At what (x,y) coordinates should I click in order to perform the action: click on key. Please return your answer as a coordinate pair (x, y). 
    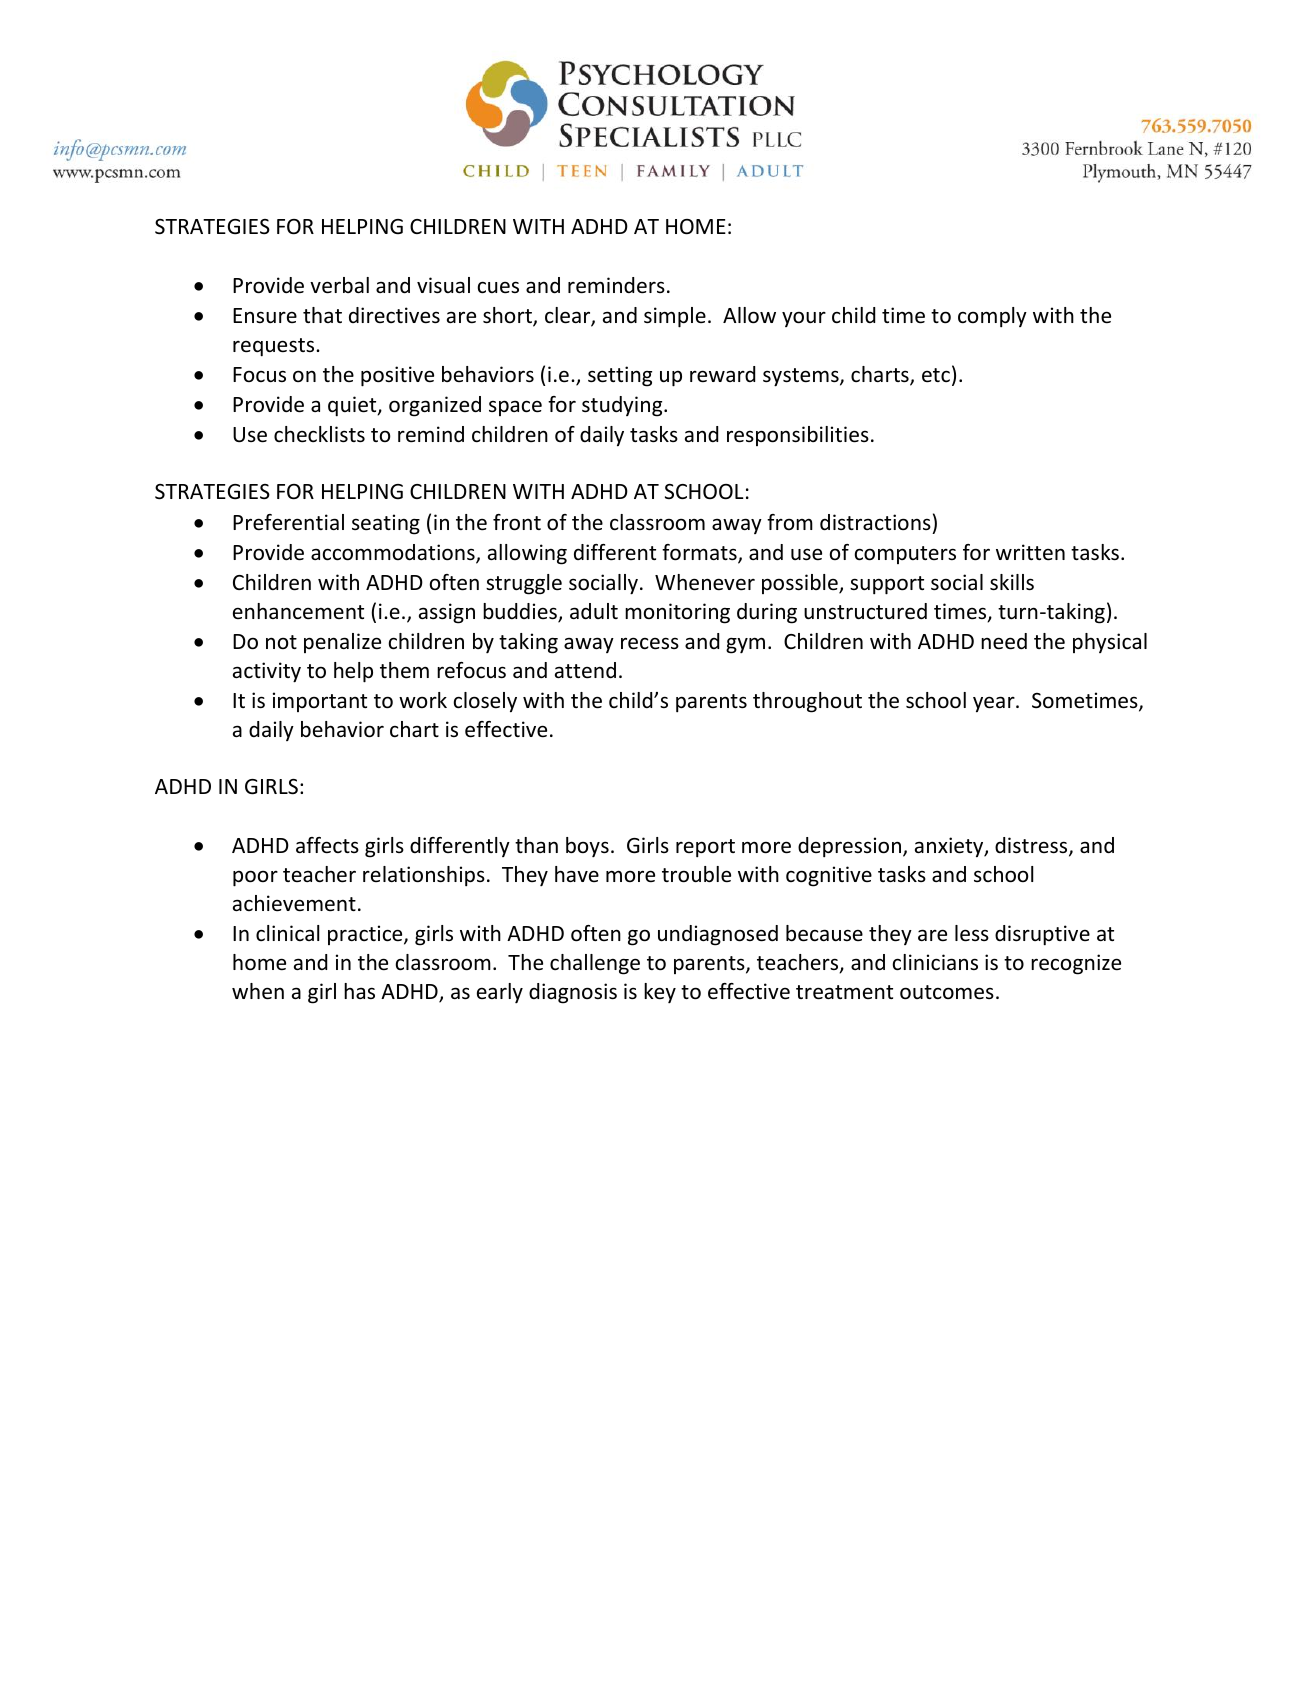
    Looking at the image, I should click on (660, 993).
